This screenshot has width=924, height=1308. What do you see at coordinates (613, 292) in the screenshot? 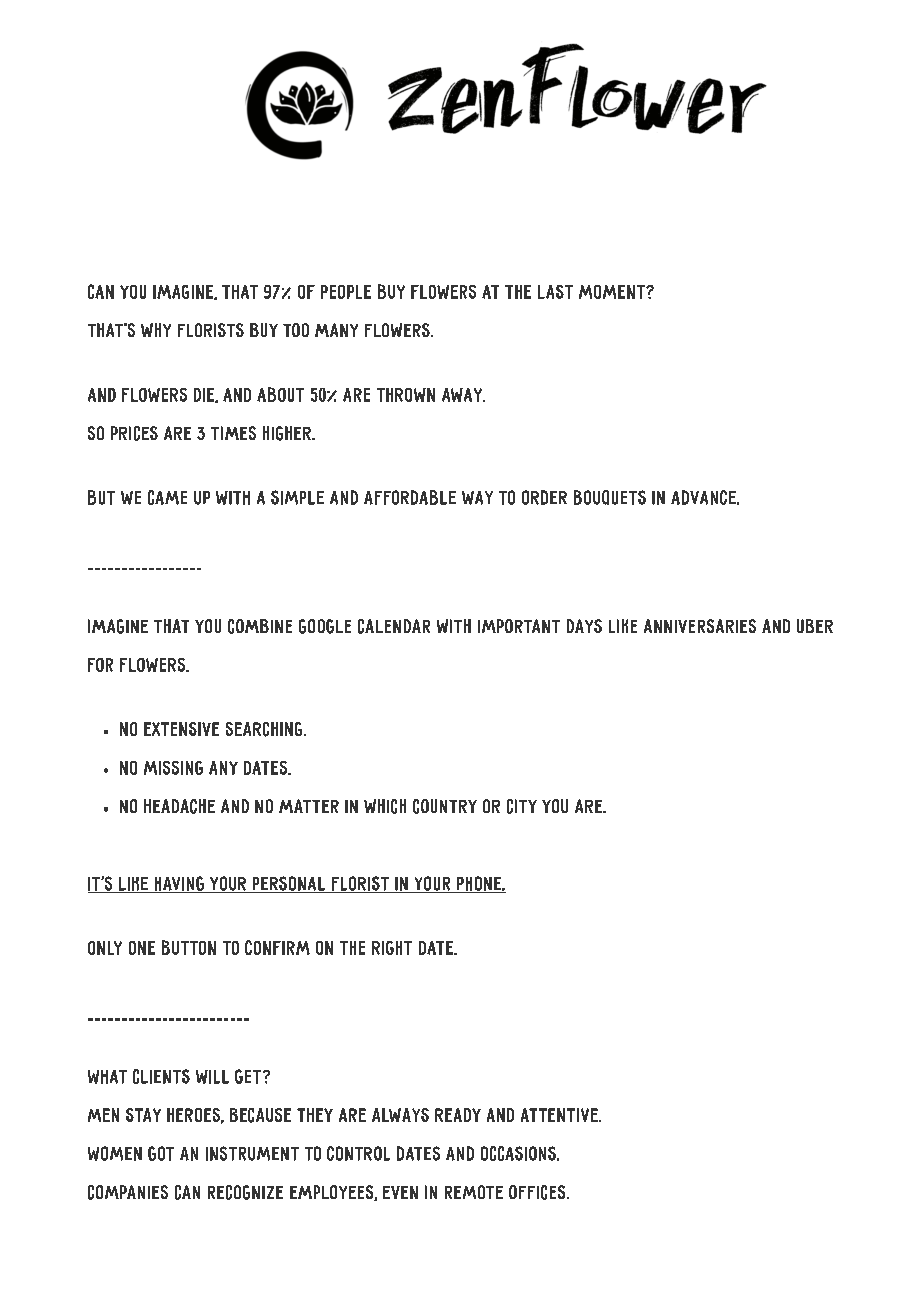
I see `moment` at bounding box center [613, 292].
